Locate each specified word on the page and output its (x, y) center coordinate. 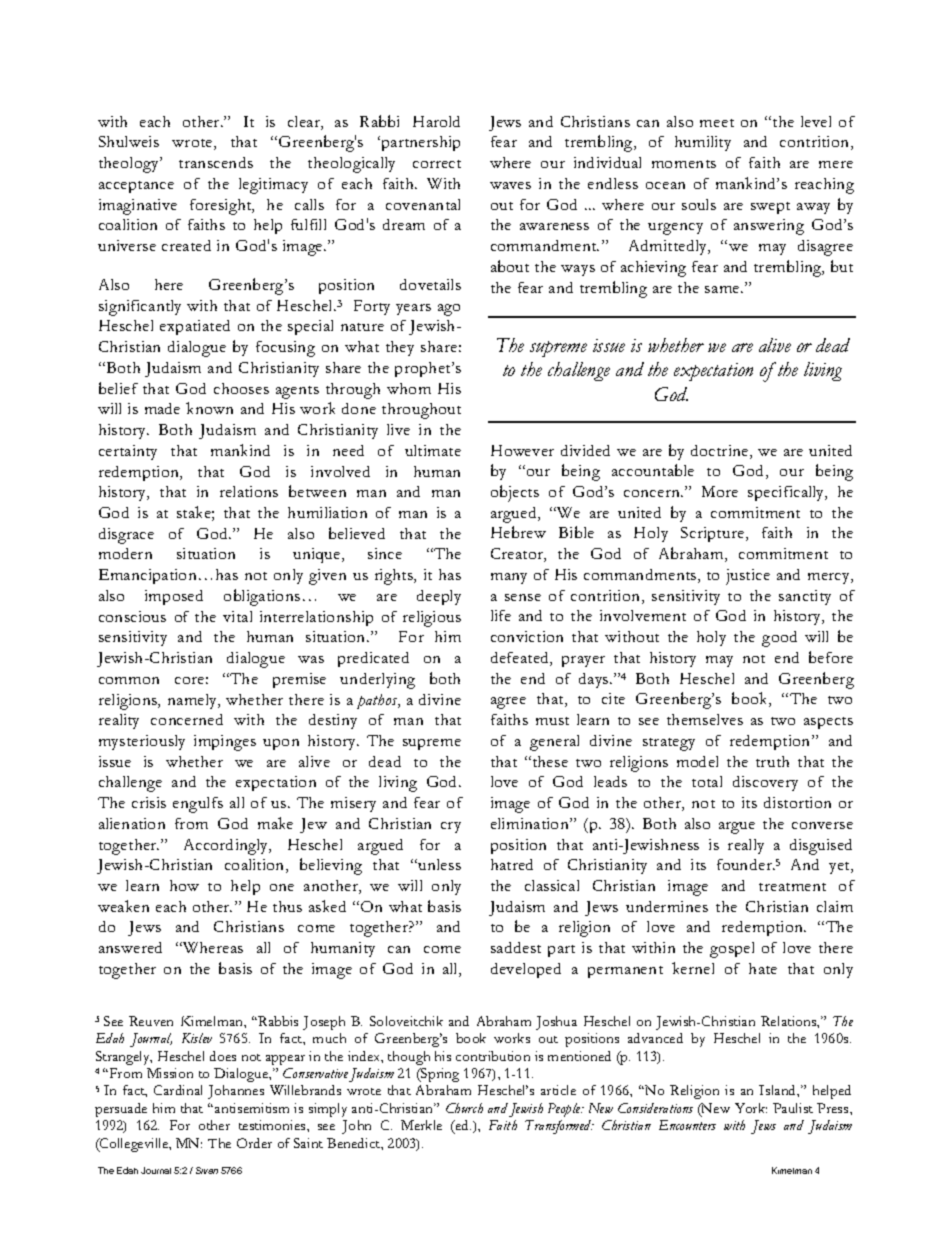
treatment (792, 887)
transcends (216, 162)
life (501, 615)
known (209, 408)
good (779, 639)
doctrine (721, 452)
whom (409, 388)
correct (437, 164)
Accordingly (227, 847)
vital (237, 616)
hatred (512, 864)
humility (703, 143)
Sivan (207, 1170)
